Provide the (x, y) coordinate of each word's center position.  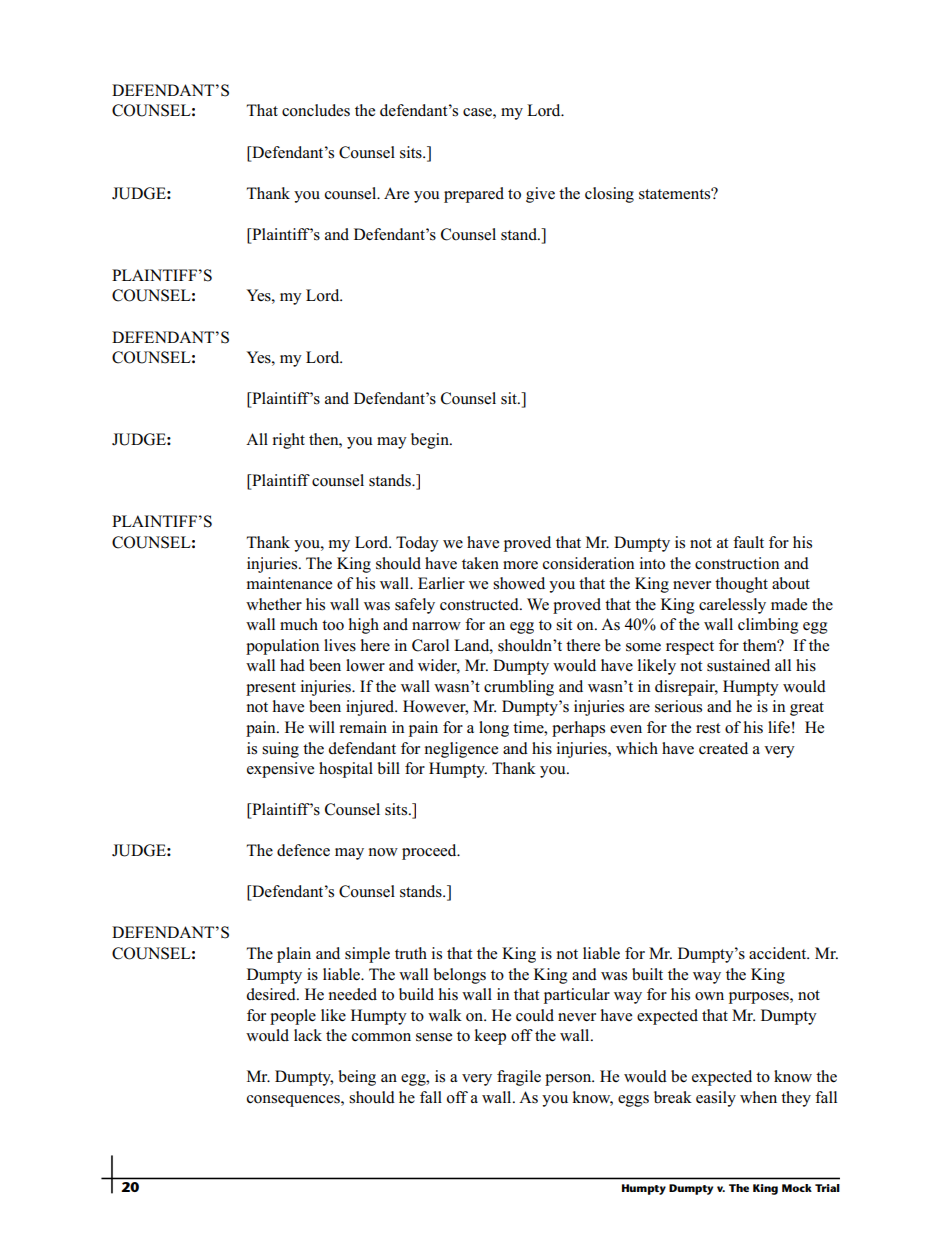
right (289, 441)
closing (609, 195)
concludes (316, 110)
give (540, 195)
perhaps (578, 729)
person (569, 1080)
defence (303, 850)
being (357, 1078)
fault (748, 542)
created (723, 748)
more (520, 565)
